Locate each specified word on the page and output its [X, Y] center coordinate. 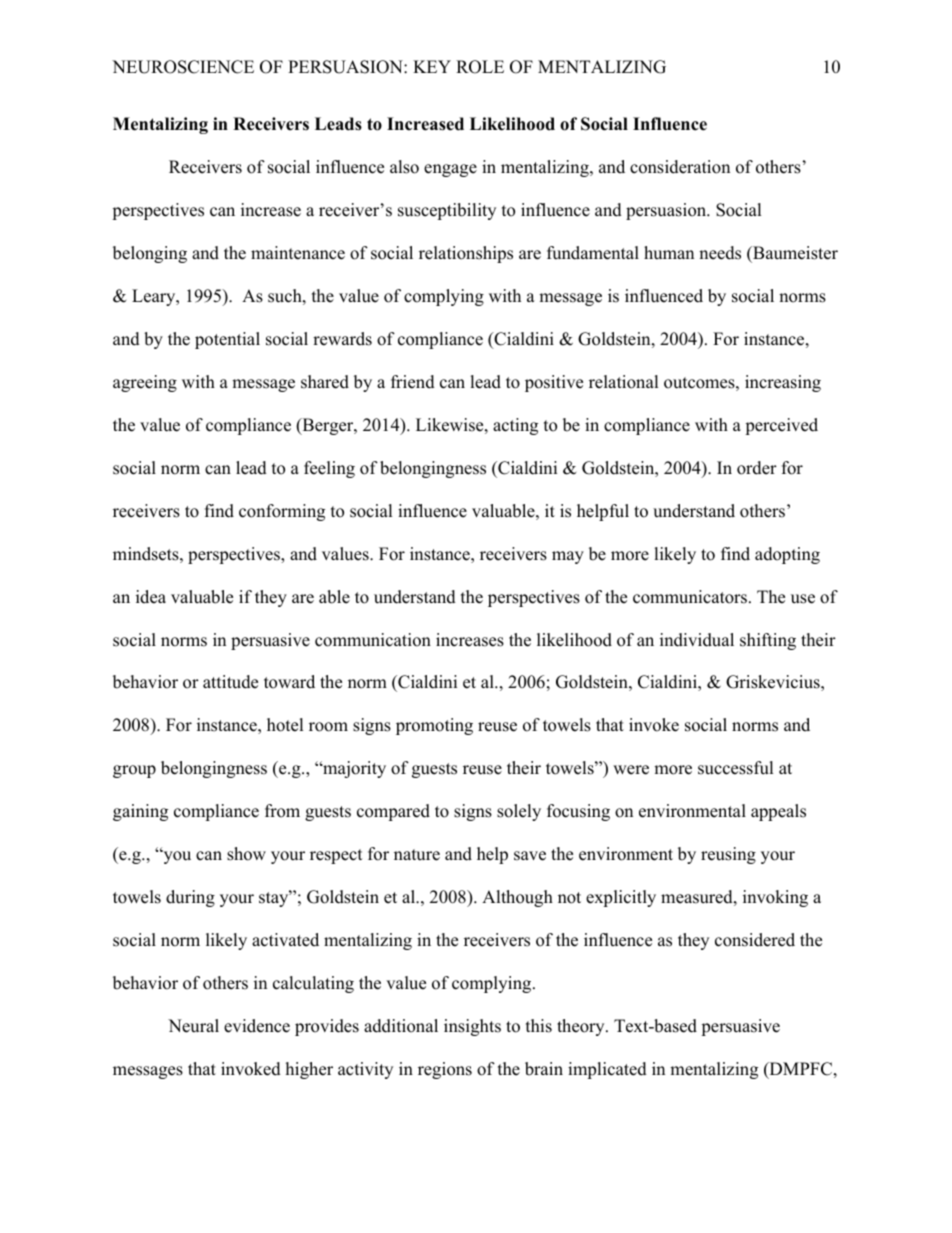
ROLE [480, 67]
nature [417, 855]
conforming [282, 512]
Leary [155, 297]
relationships [466, 254]
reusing [728, 855]
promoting [434, 726]
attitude [230, 682]
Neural [193, 1026]
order [757, 468]
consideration [680, 167]
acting [515, 426]
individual [697, 640]
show [246, 854]
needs [720, 253]
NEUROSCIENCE [183, 67]
